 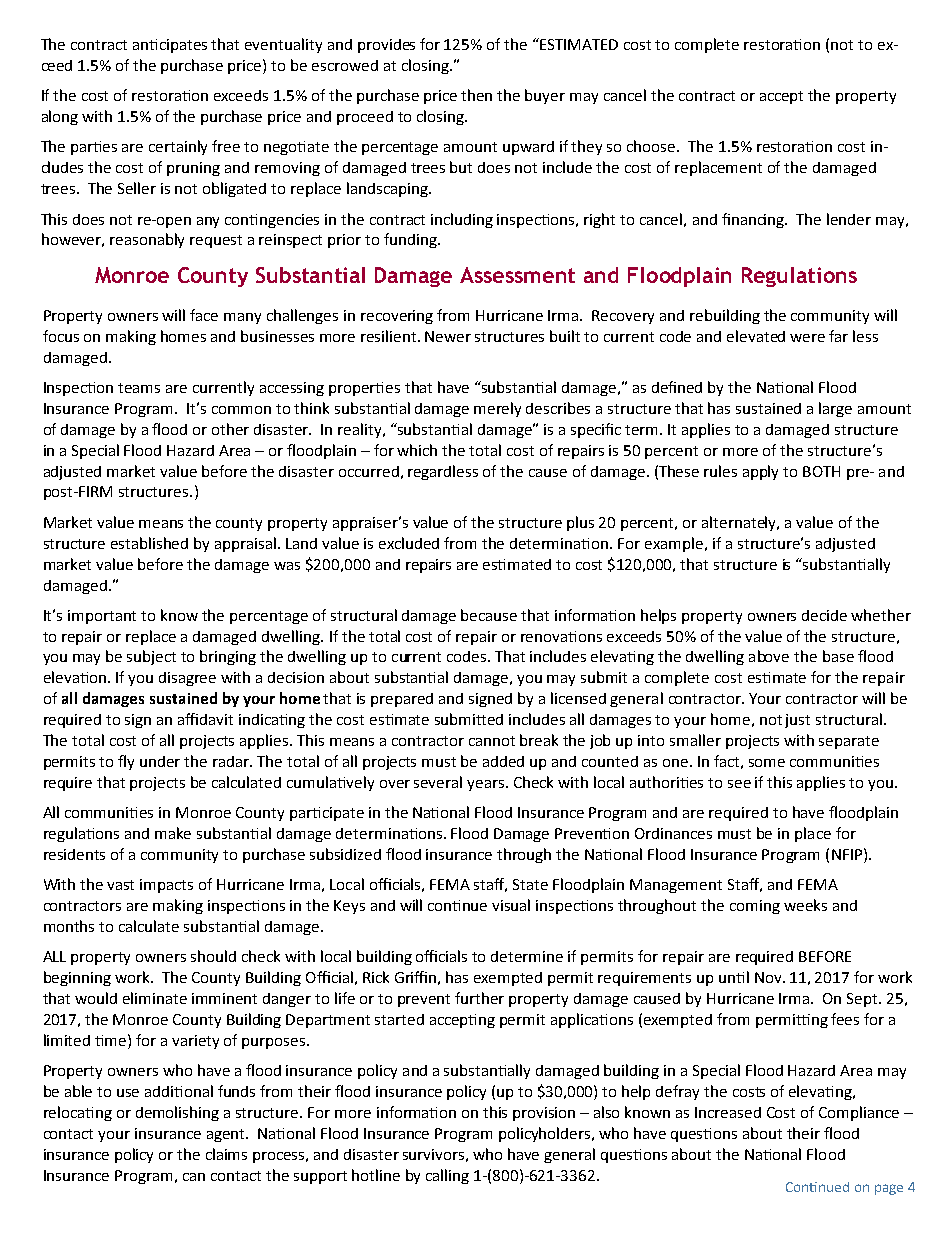 I want to click on Newer, so click(x=448, y=336).
